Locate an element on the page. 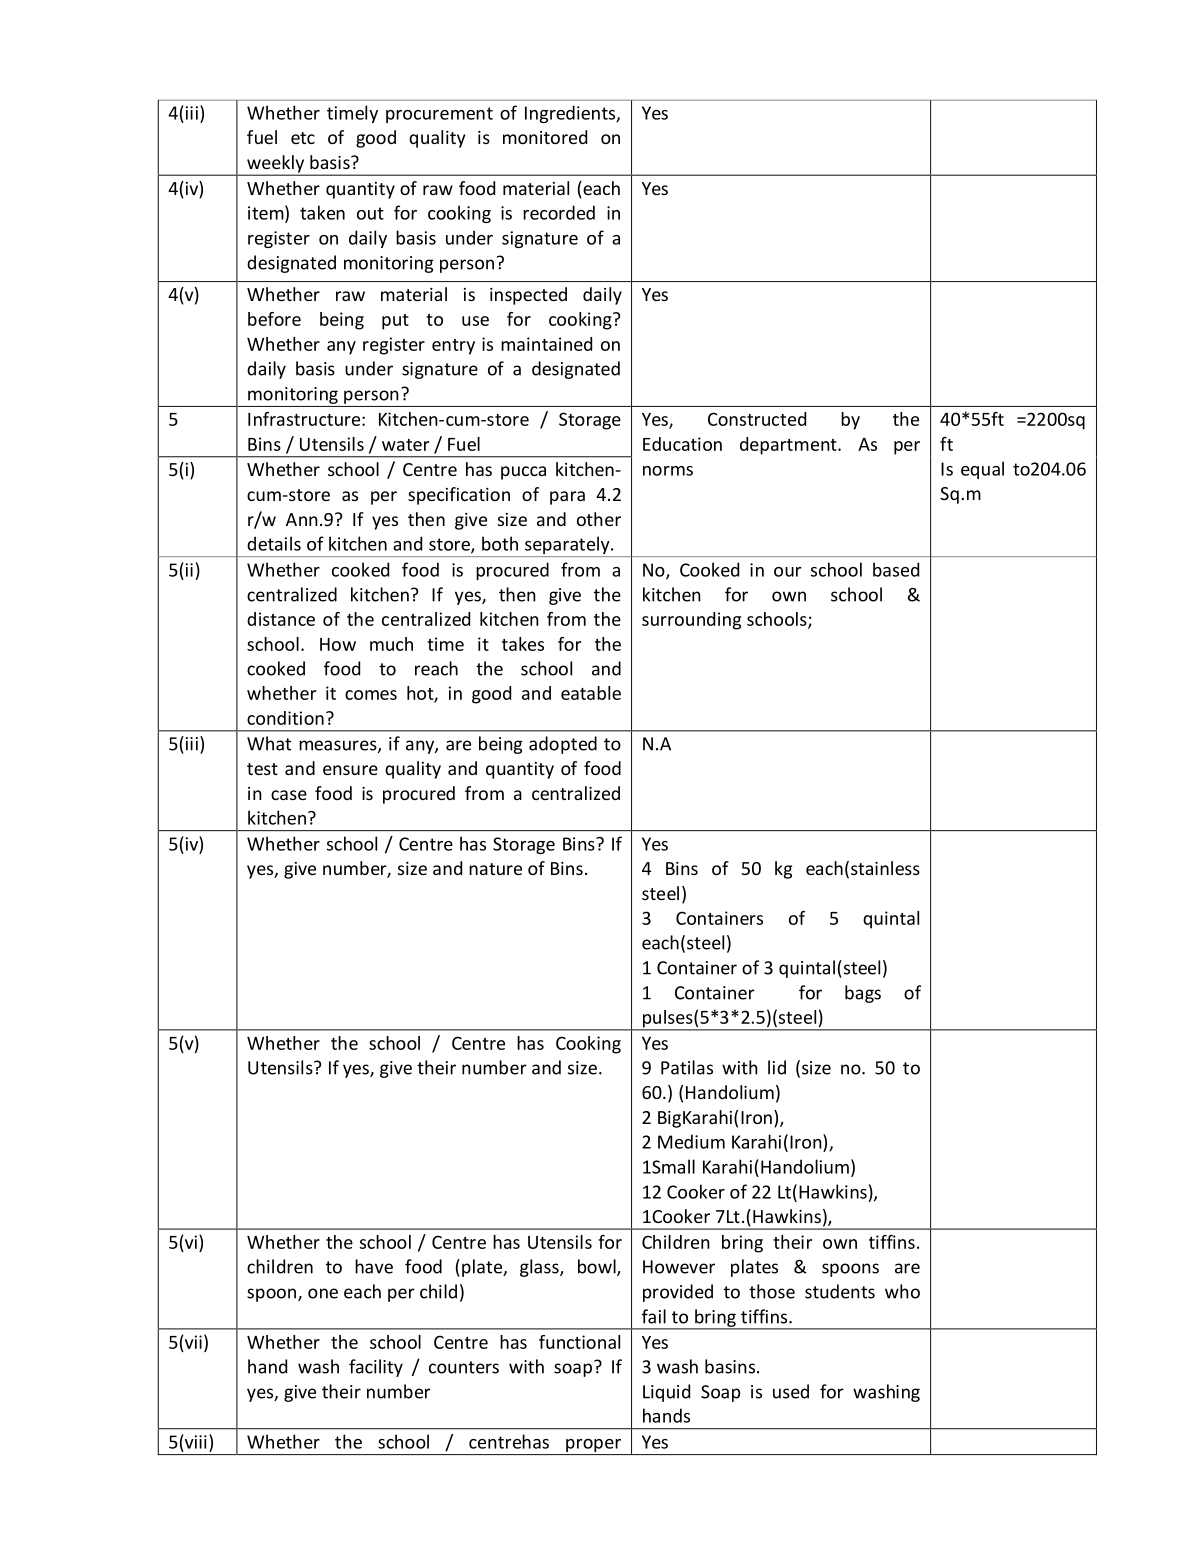  etc is located at coordinates (303, 138).
